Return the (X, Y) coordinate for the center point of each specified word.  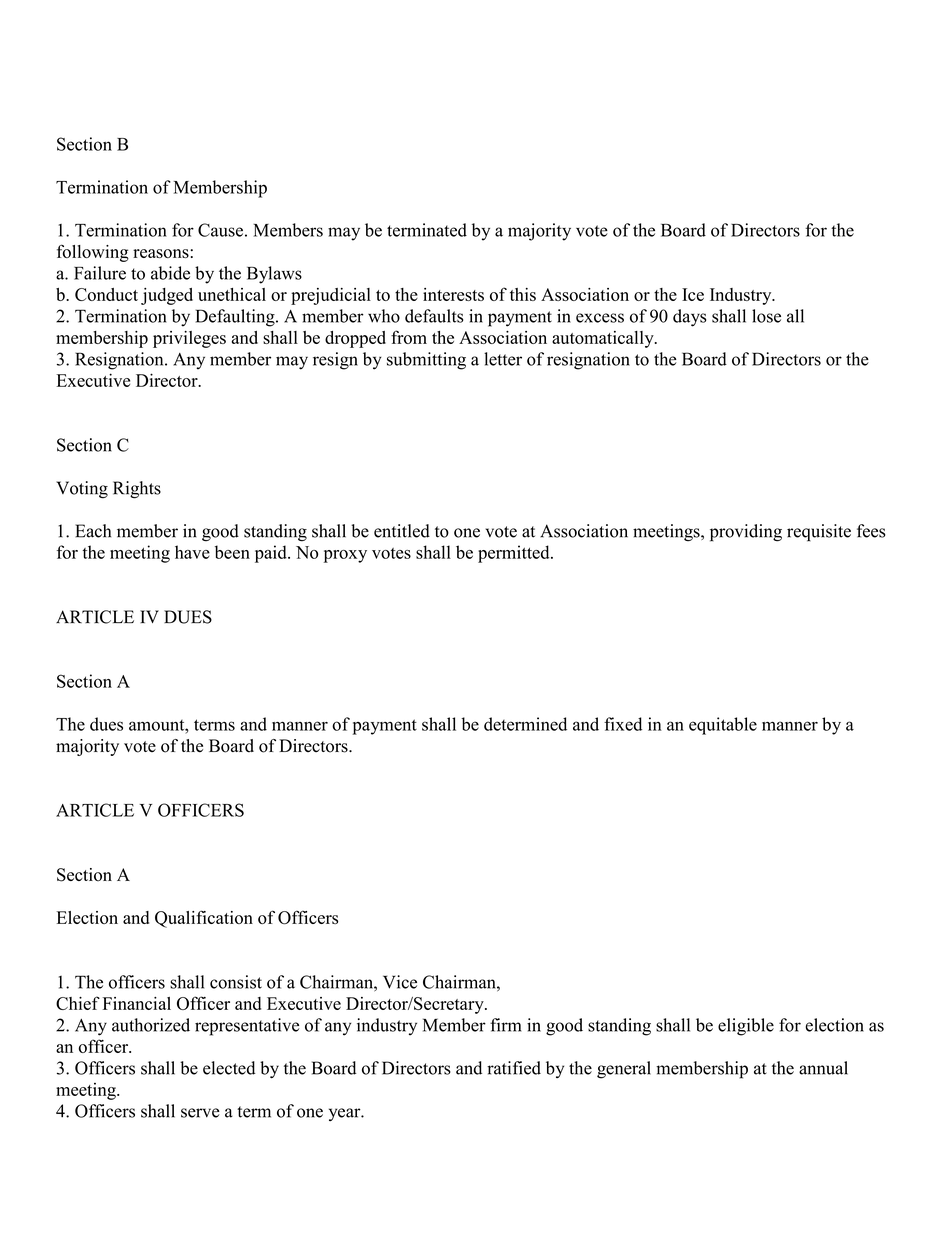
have (192, 552)
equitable (723, 726)
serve (200, 1113)
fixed (623, 724)
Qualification (204, 919)
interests (453, 294)
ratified (514, 1068)
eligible (746, 1027)
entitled (402, 531)
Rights (137, 490)
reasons (161, 253)
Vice (400, 982)
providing (746, 533)
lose (766, 316)
